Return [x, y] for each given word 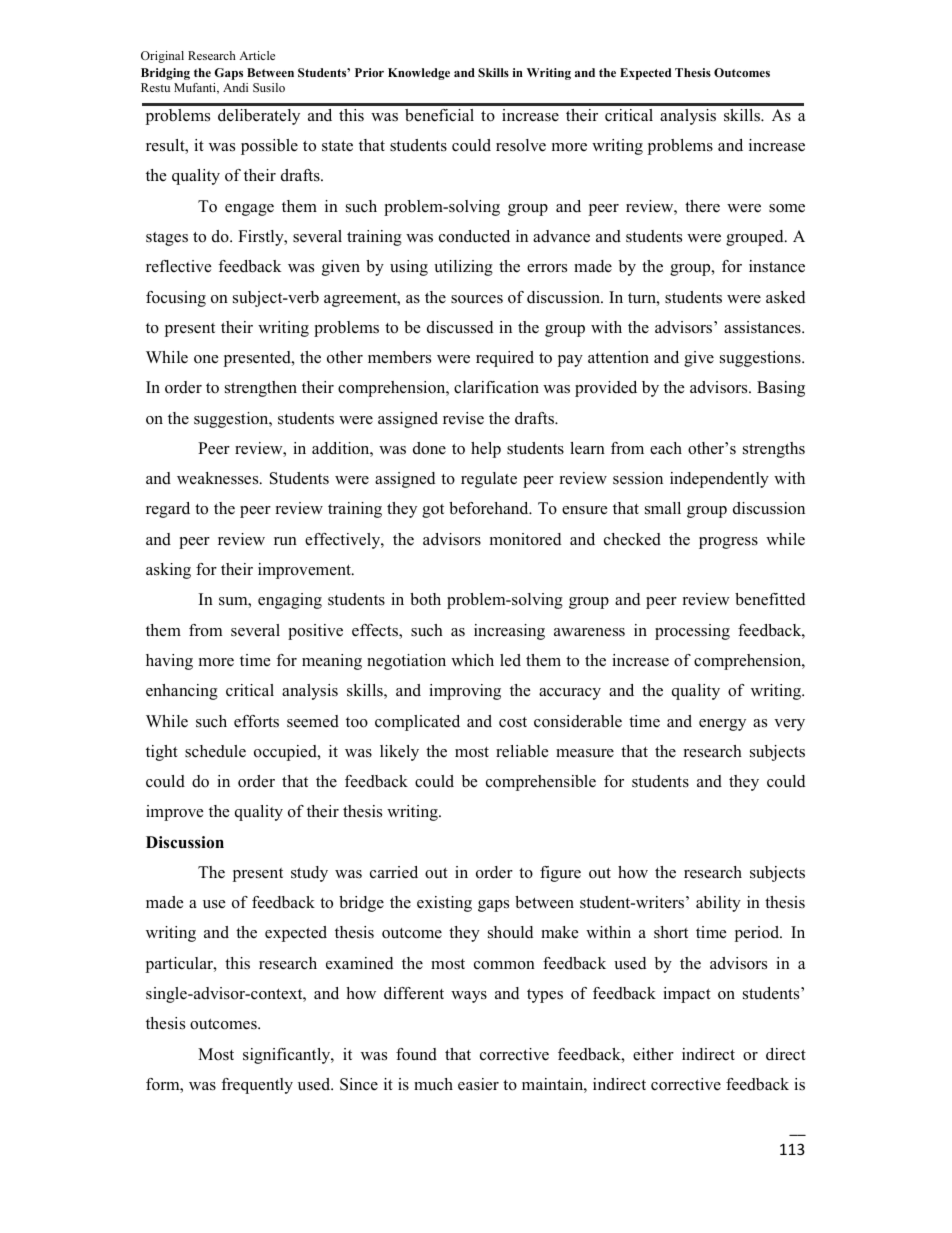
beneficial [439, 115]
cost [513, 722]
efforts [256, 721]
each [666, 448]
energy [722, 725]
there [702, 206]
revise [463, 418]
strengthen [261, 389]
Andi [235, 87]
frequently [257, 1086]
